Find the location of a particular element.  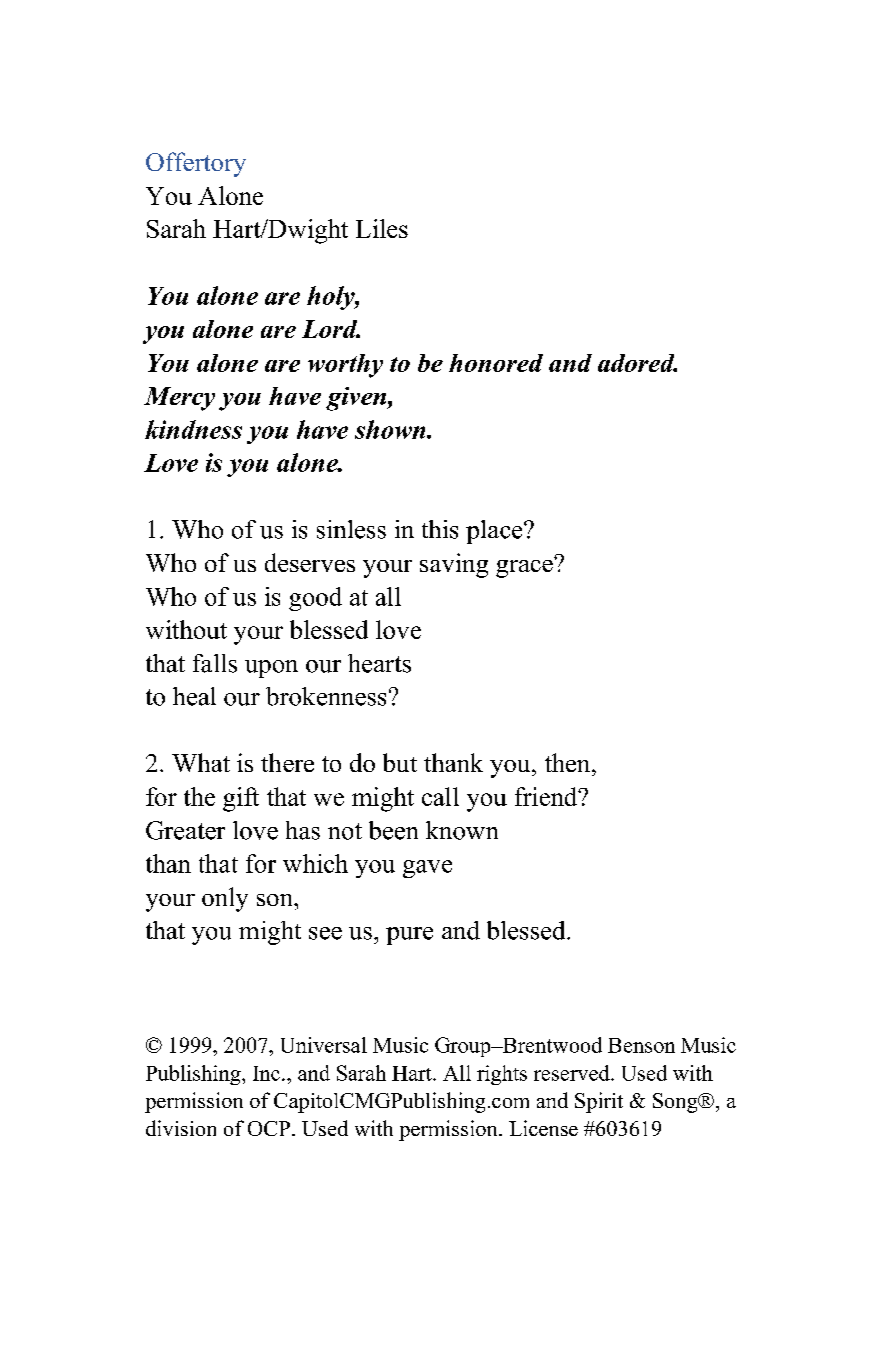

this is located at coordinates (440, 529).
